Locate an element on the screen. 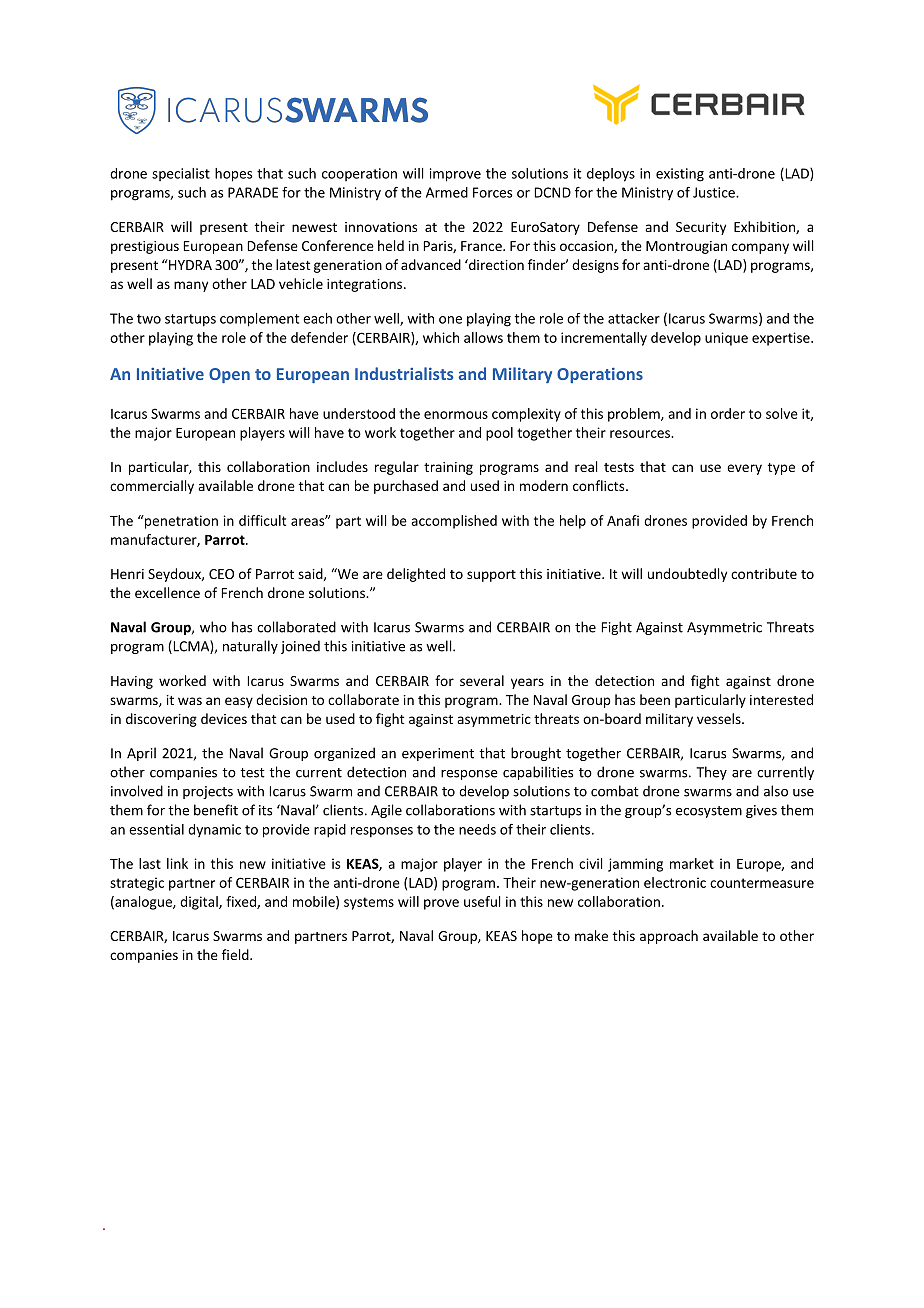  Justice is located at coordinates (715, 192).
